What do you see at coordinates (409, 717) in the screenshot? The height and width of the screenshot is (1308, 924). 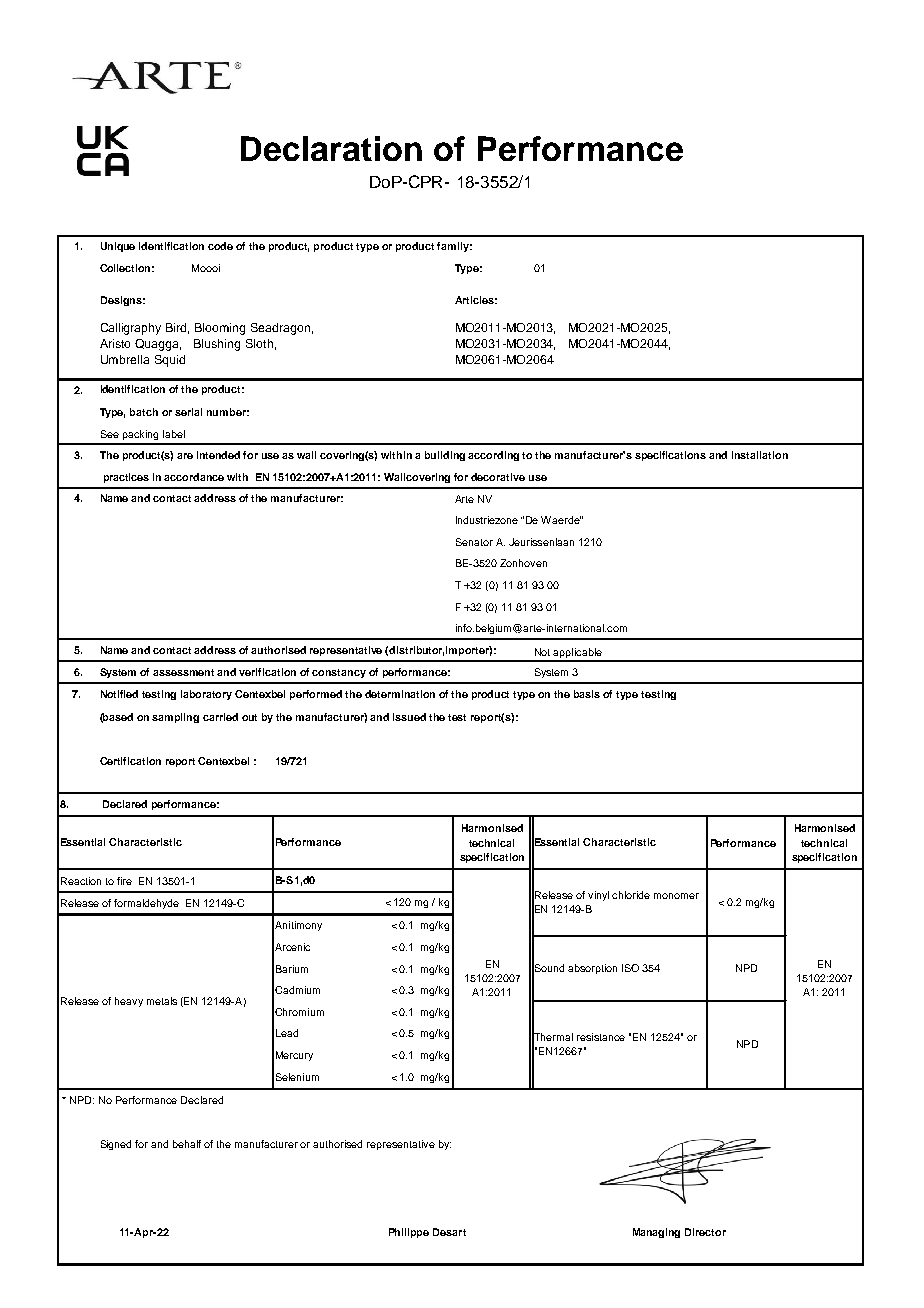 I see `issued` at bounding box center [409, 717].
